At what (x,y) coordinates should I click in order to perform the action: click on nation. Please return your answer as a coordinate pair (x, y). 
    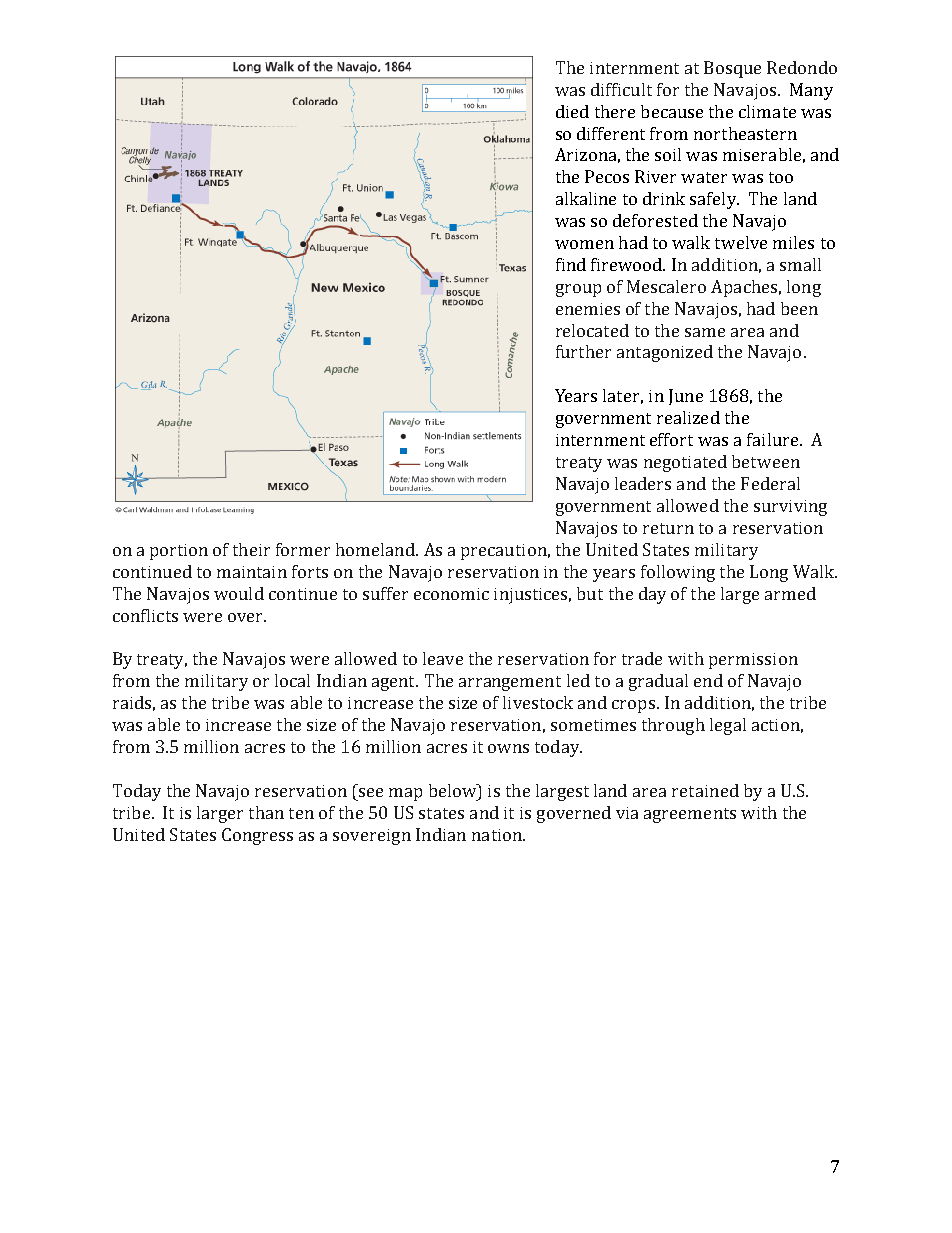
    Looking at the image, I should click on (498, 835).
